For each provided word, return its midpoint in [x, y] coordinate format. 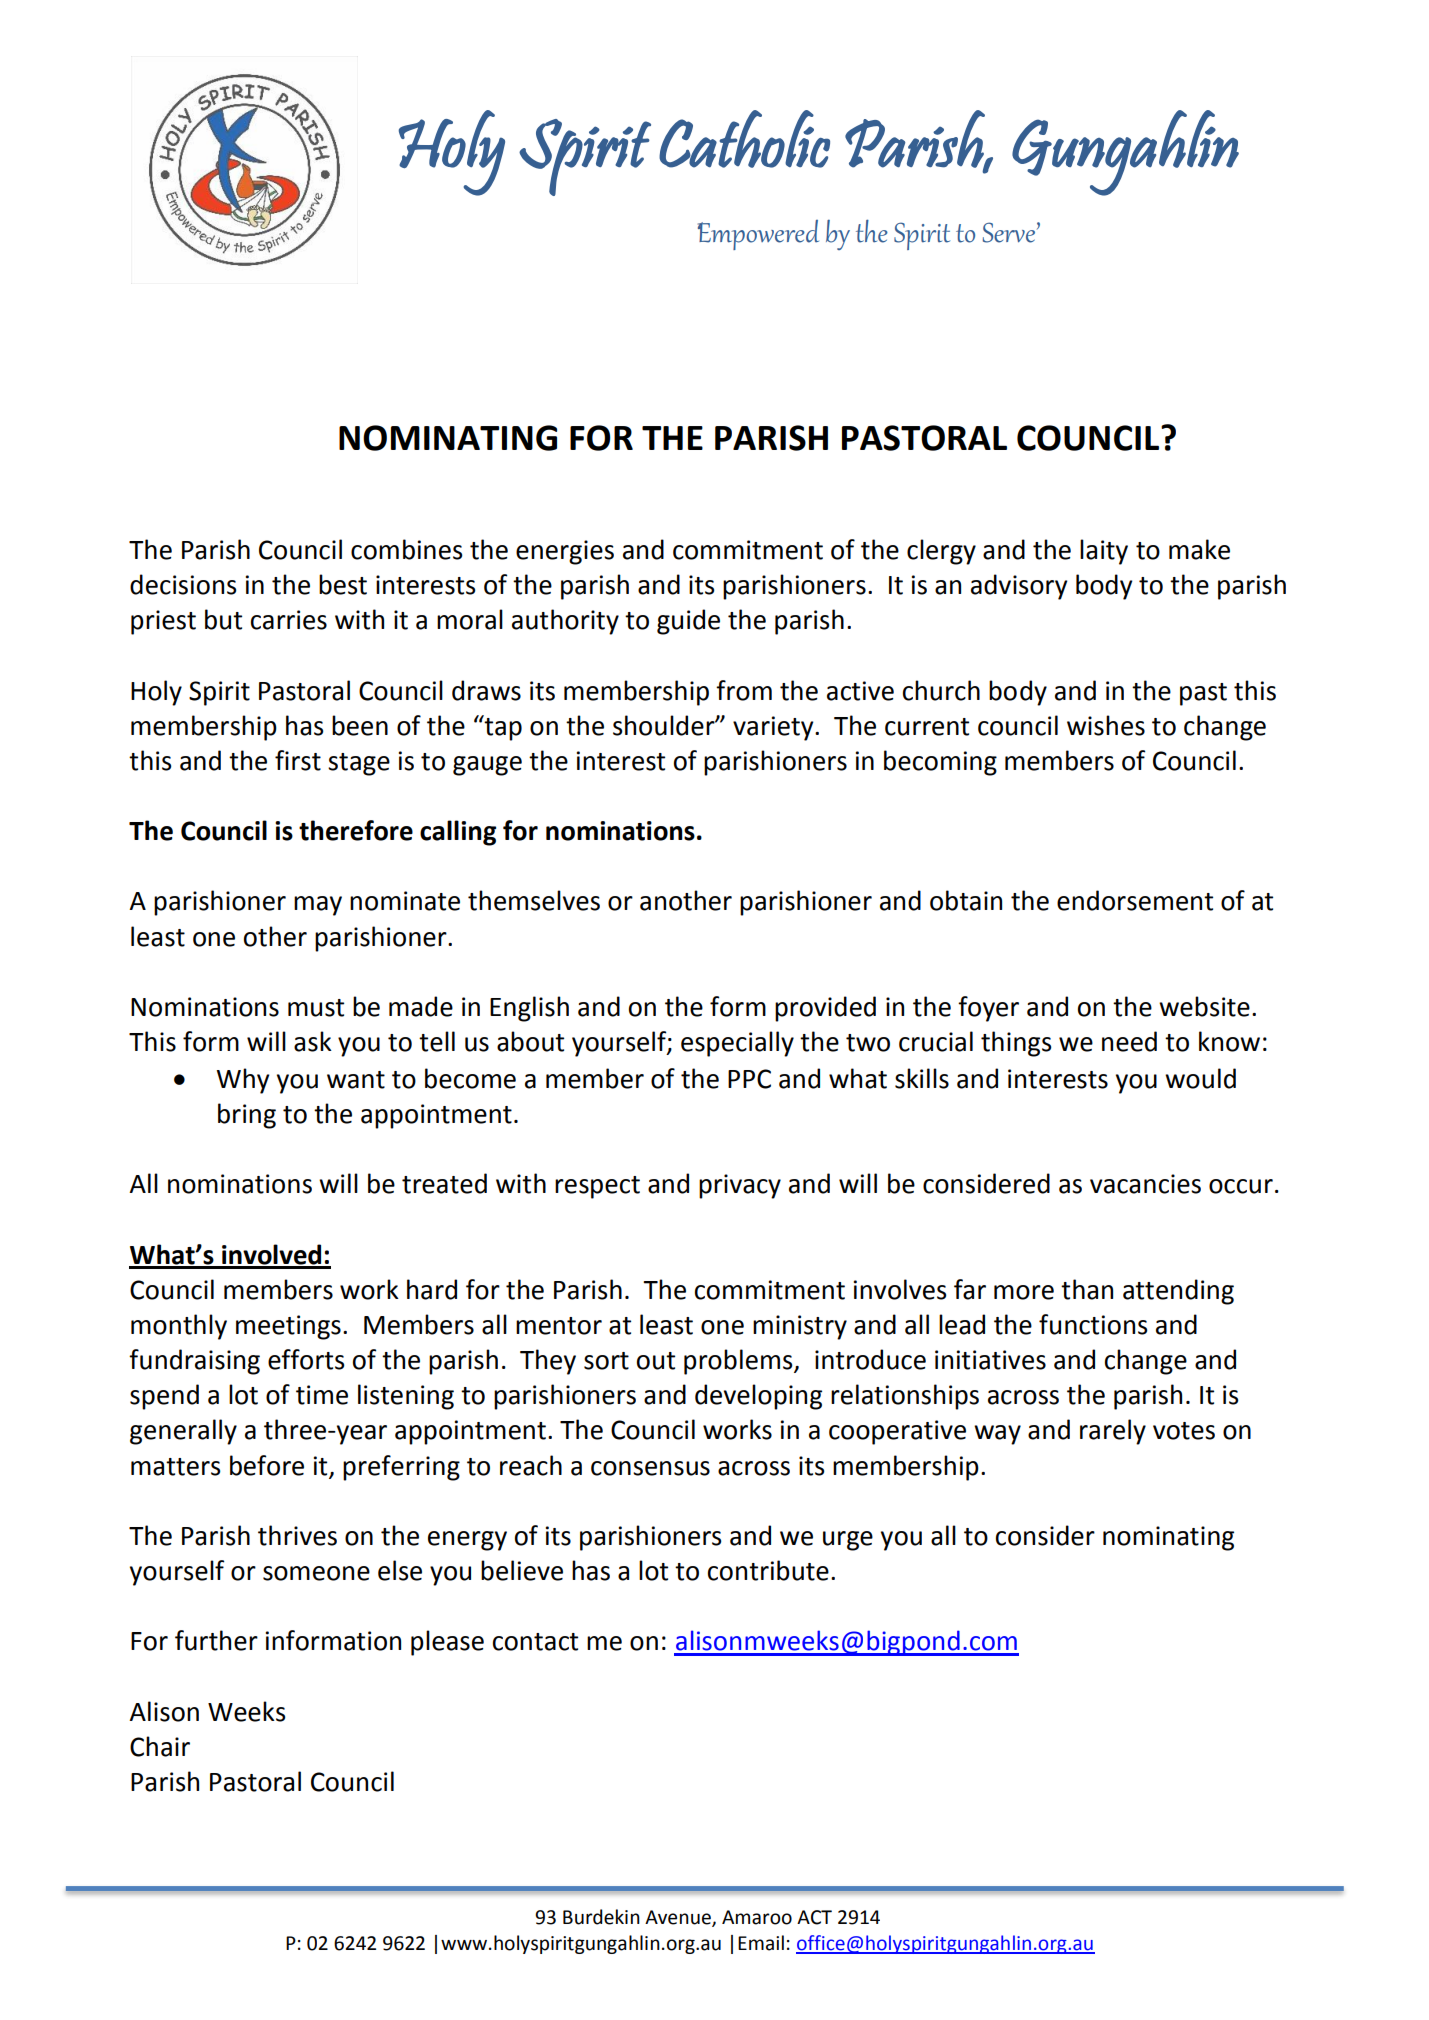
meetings [288, 1327]
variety [774, 728]
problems [739, 1362]
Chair [160, 1746]
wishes [1106, 725]
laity [1104, 552]
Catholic [744, 139]
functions [1093, 1324]
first [298, 760]
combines [406, 549]
